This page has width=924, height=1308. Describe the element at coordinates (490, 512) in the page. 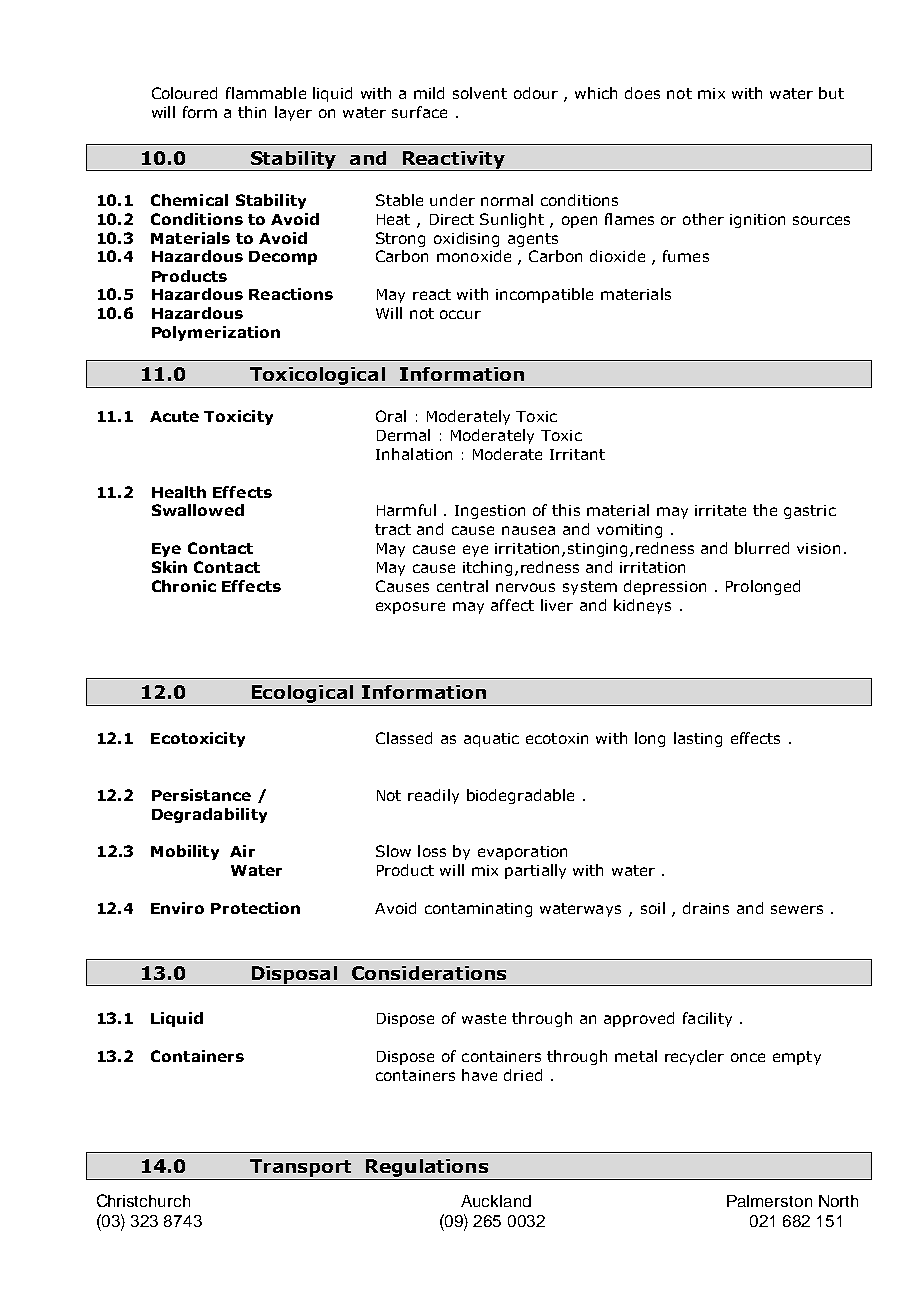

I see `Ingestion` at that location.
